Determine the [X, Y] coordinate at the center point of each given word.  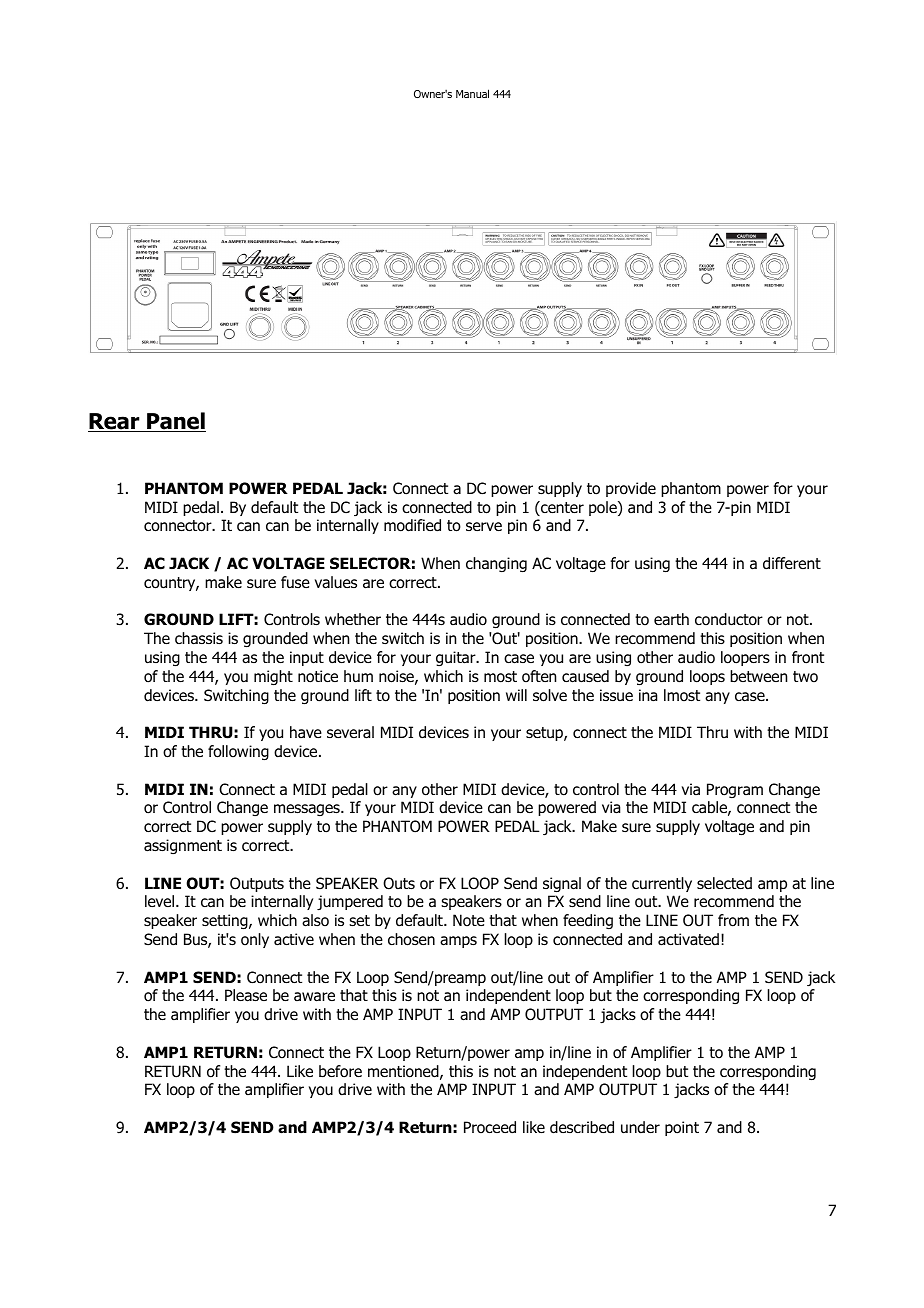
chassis [199, 638]
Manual [472, 93]
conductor [729, 619]
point [682, 1128]
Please [246, 995]
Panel [175, 422]
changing [496, 565]
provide [631, 489]
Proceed [490, 1127]
